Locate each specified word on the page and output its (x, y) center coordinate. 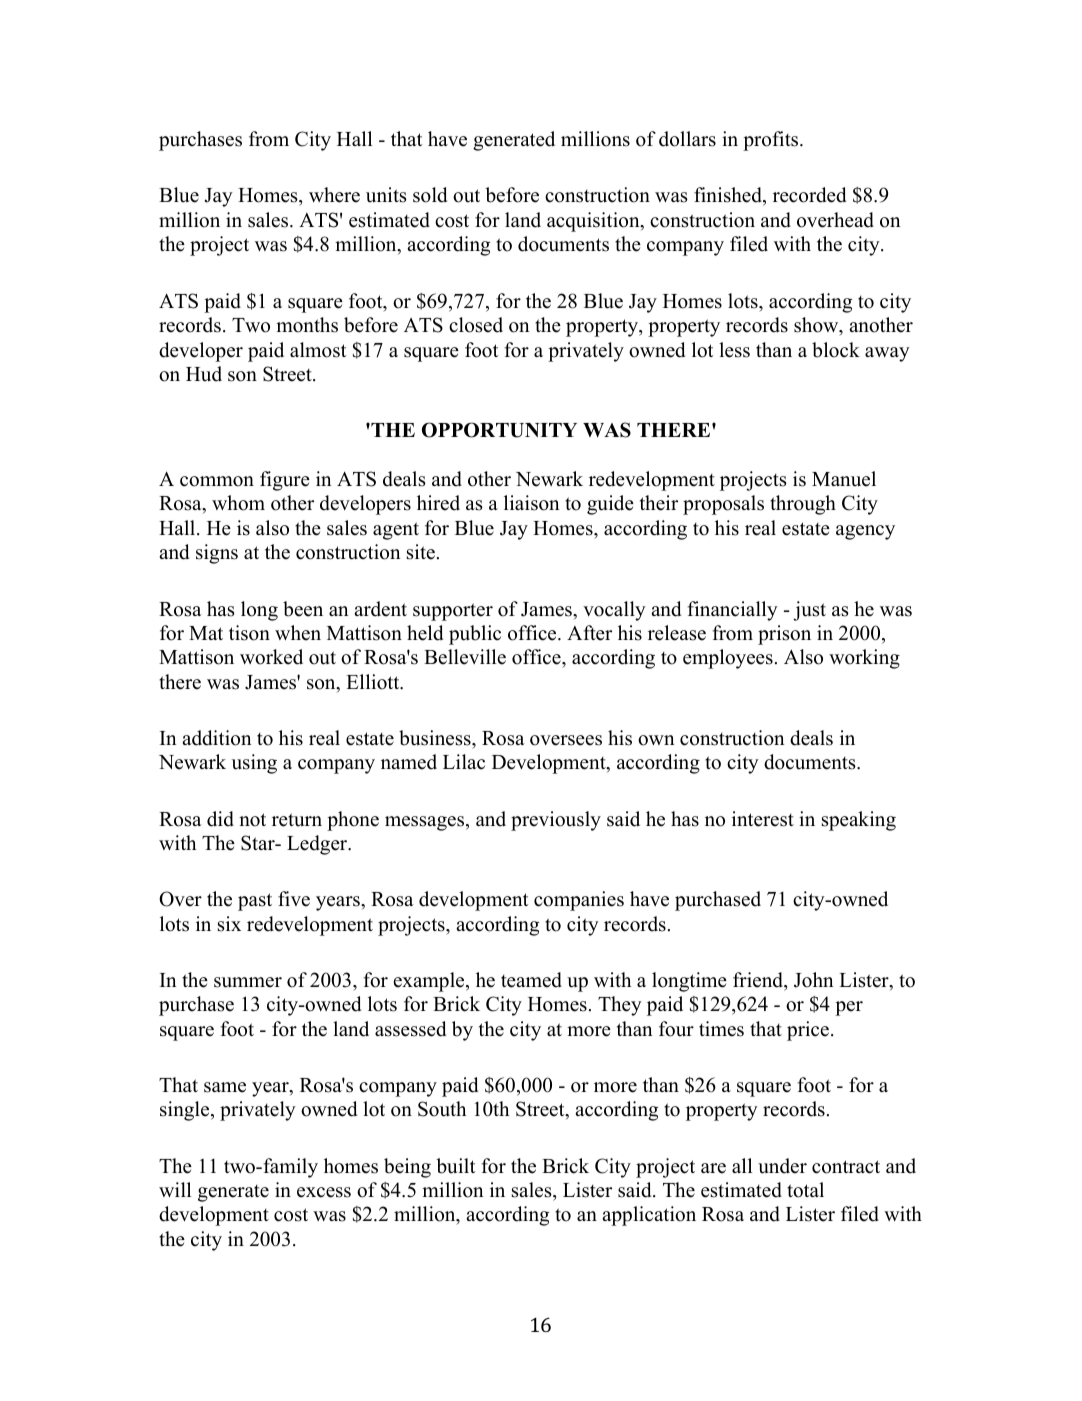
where (334, 195)
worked (271, 657)
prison (784, 635)
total (805, 1190)
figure (285, 481)
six (229, 924)
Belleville (465, 657)
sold (430, 195)
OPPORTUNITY (499, 430)
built (455, 1166)
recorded (809, 195)
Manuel (844, 479)
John (814, 980)
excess (324, 1192)
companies (579, 901)
